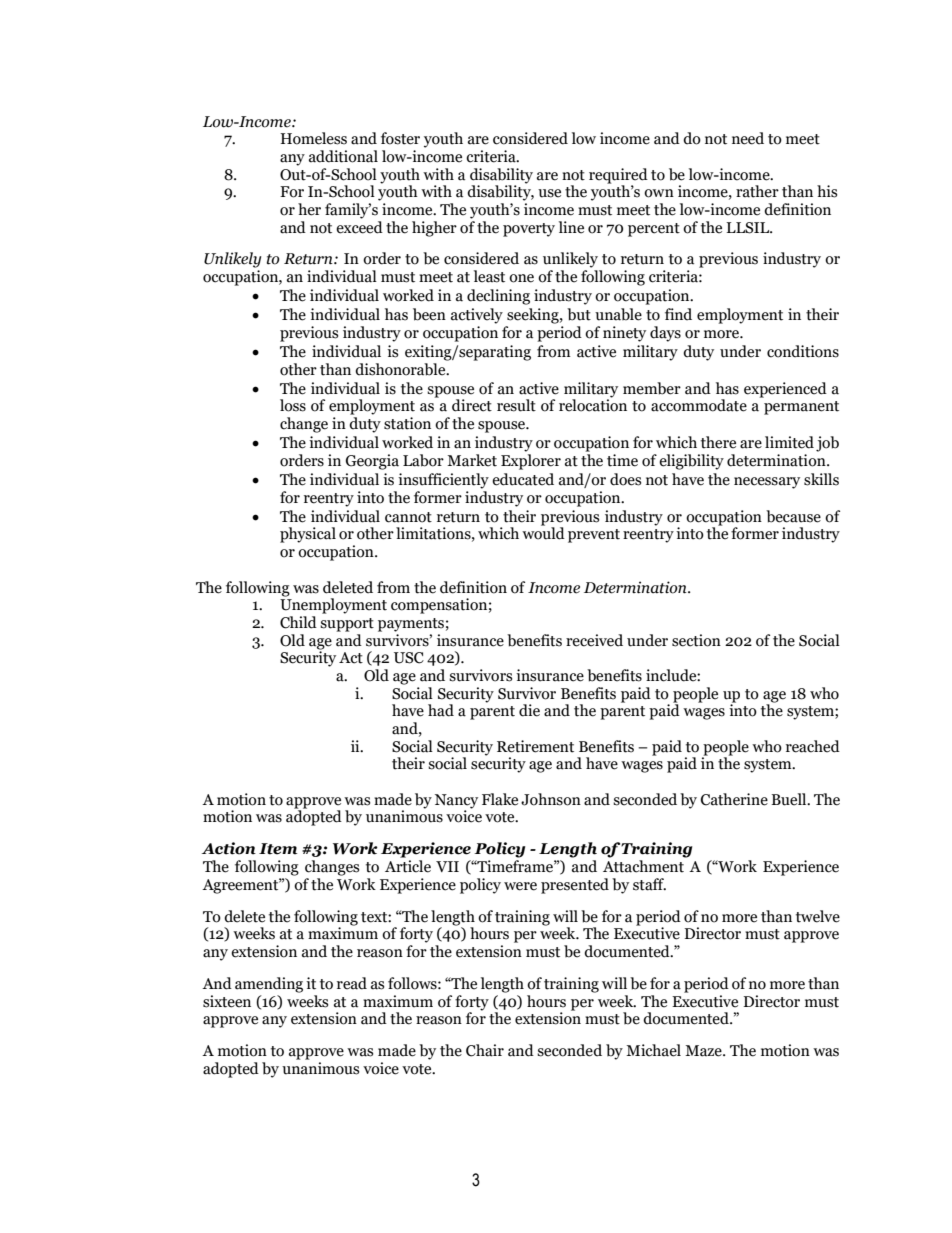 The height and width of the screenshot is (1233, 952). What do you see at coordinates (551, 799) in the screenshot?
I see `Johnson` at bounding box center [551, 799].
